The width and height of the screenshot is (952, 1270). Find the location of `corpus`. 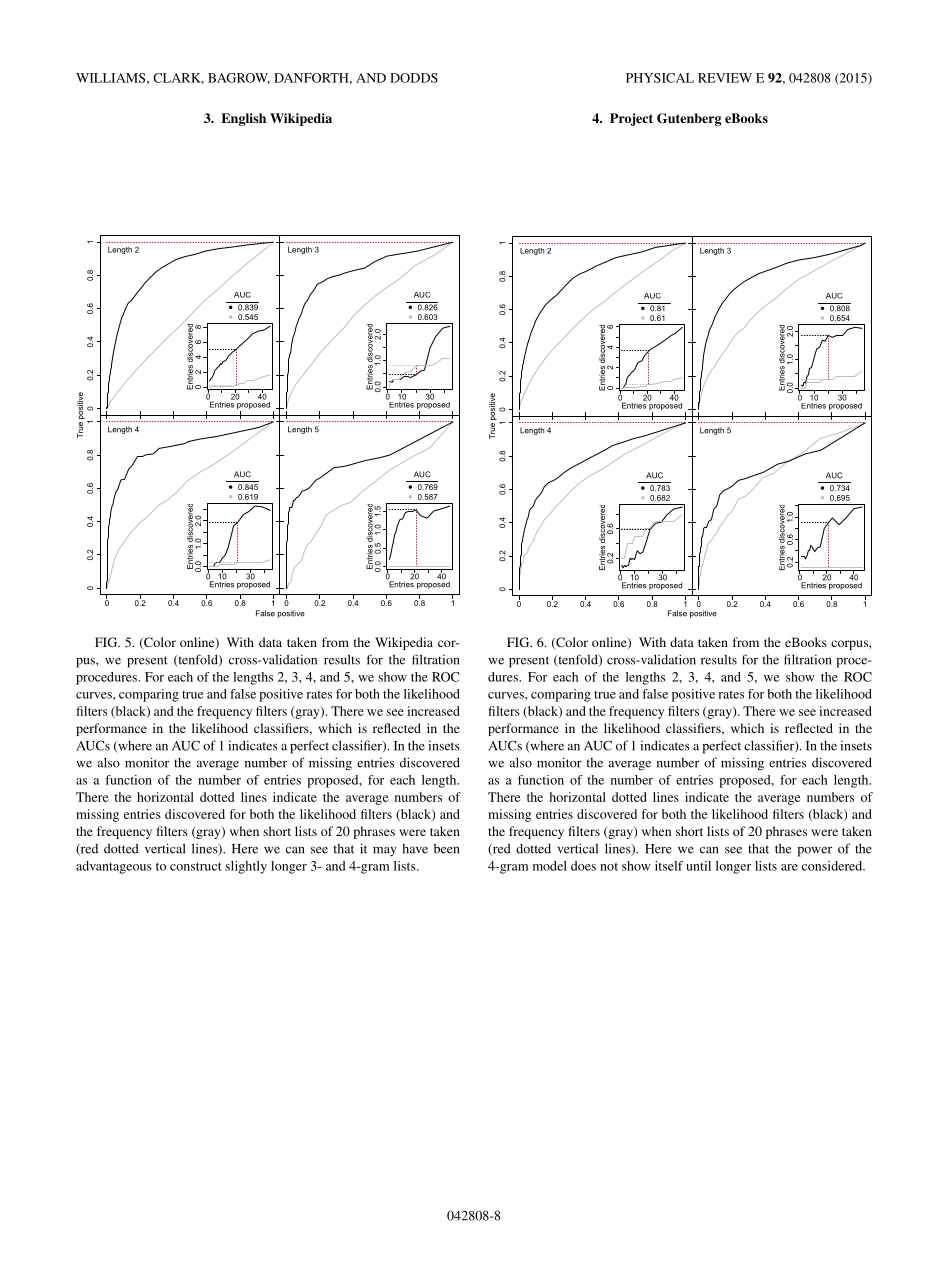

corpus is located at coordinates (850, 645).
